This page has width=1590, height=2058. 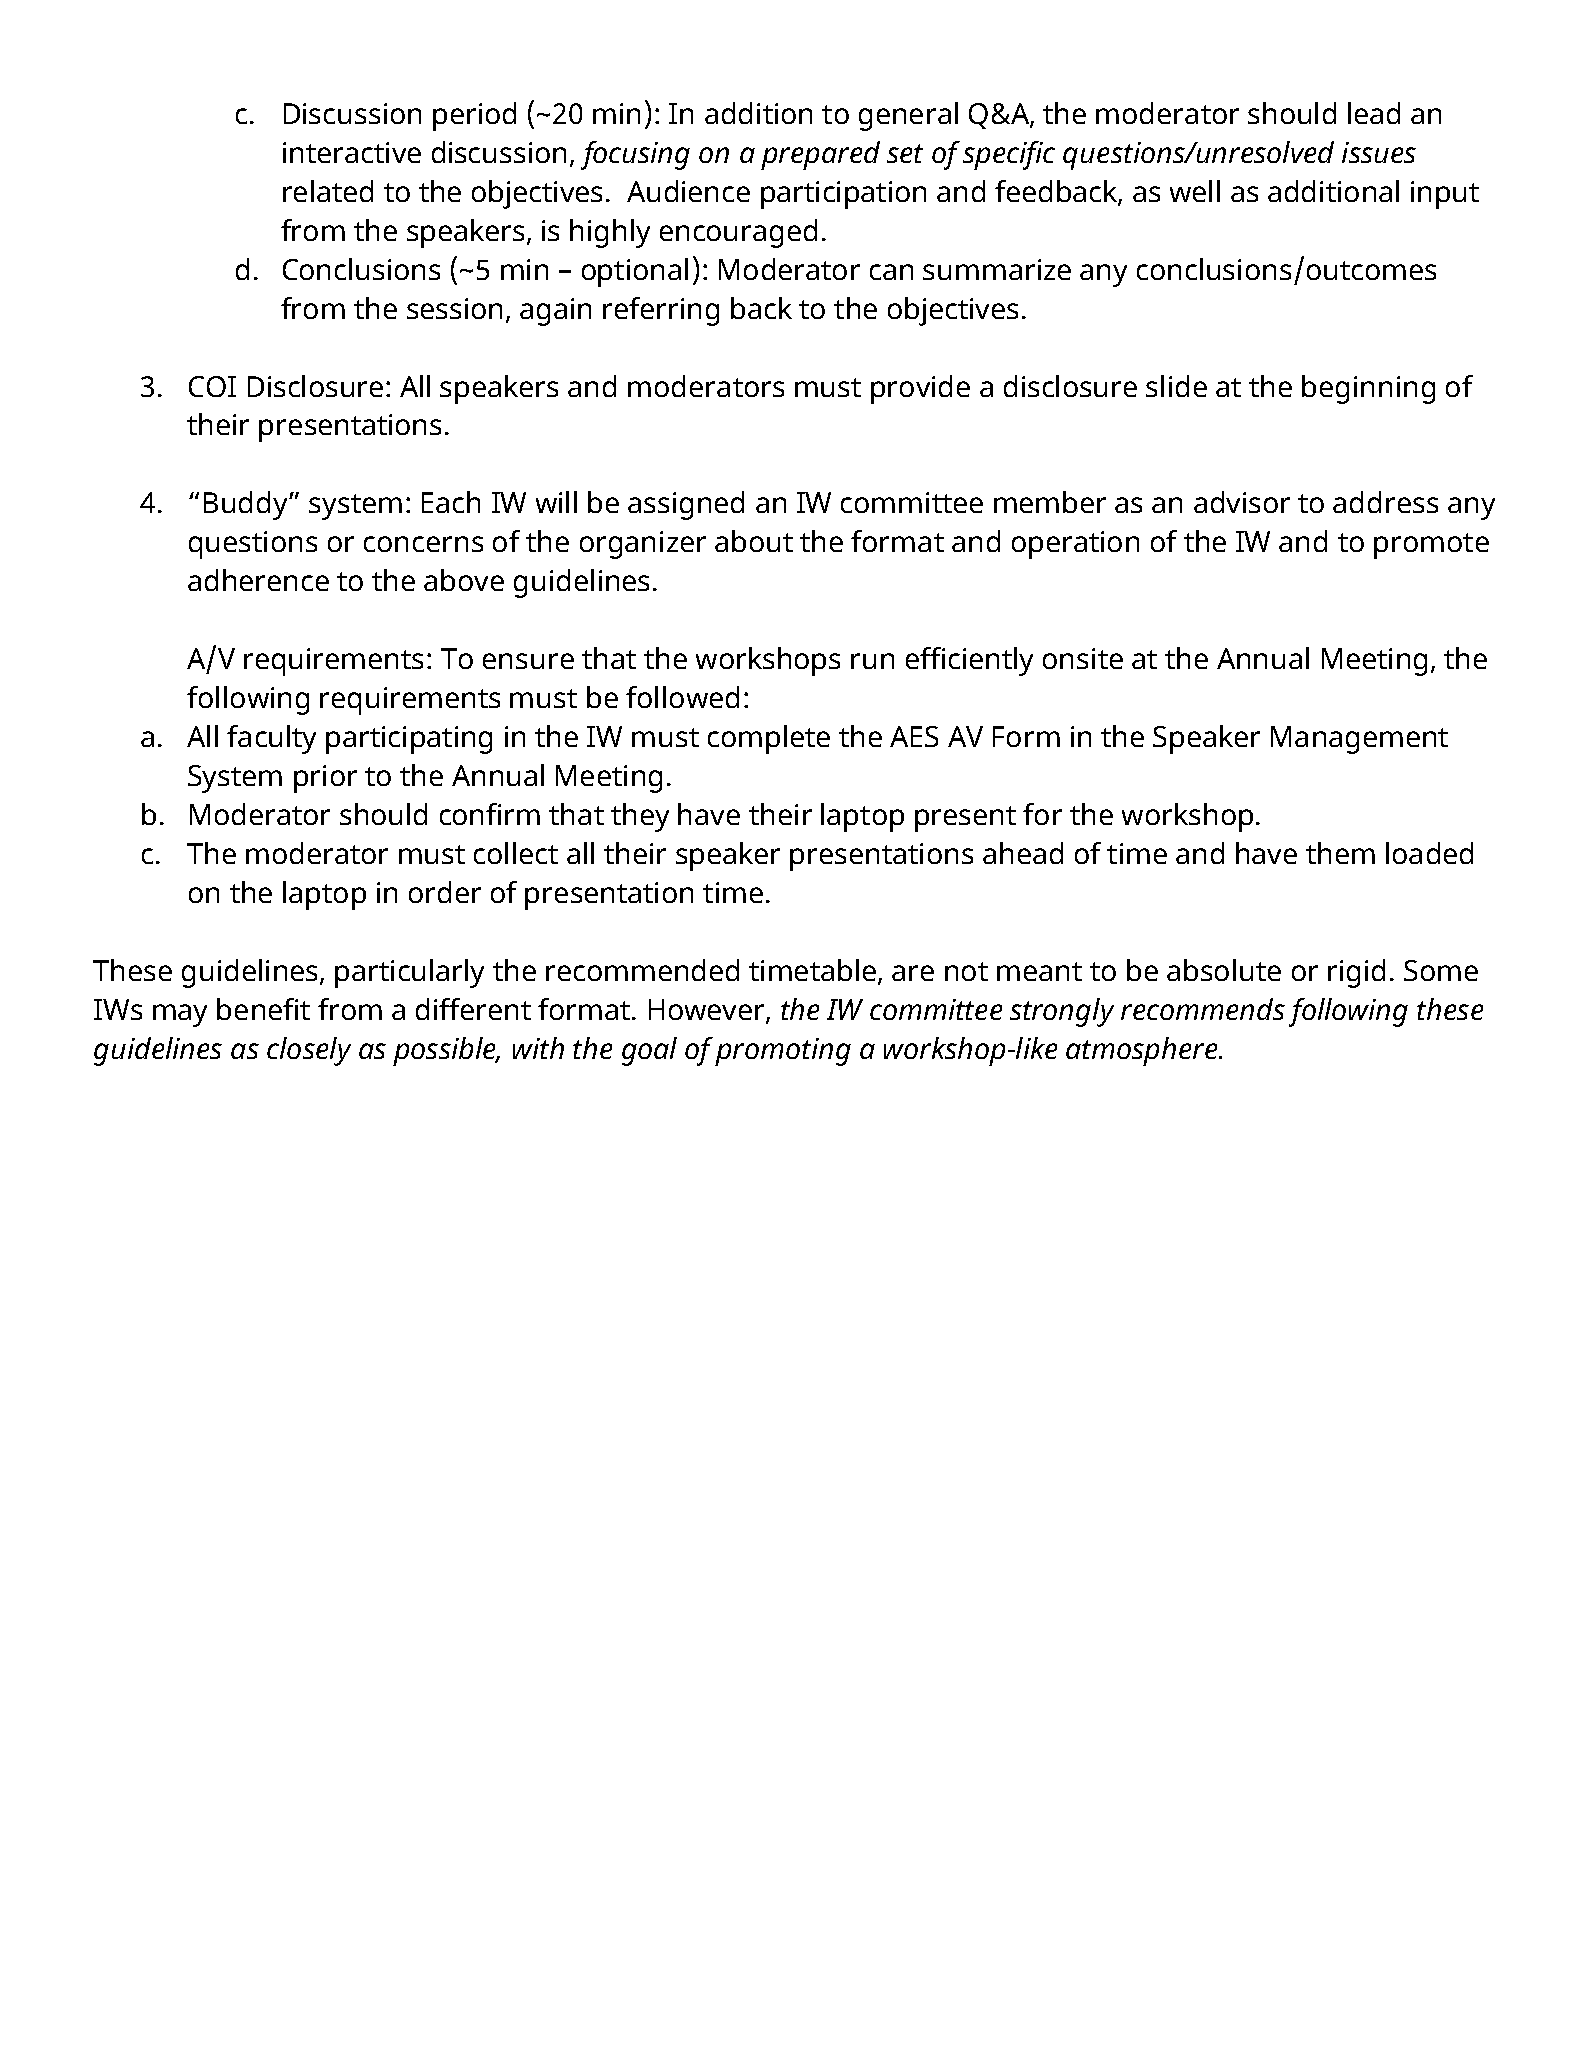 I want to click on interactive, so click(x=352, y=152).
